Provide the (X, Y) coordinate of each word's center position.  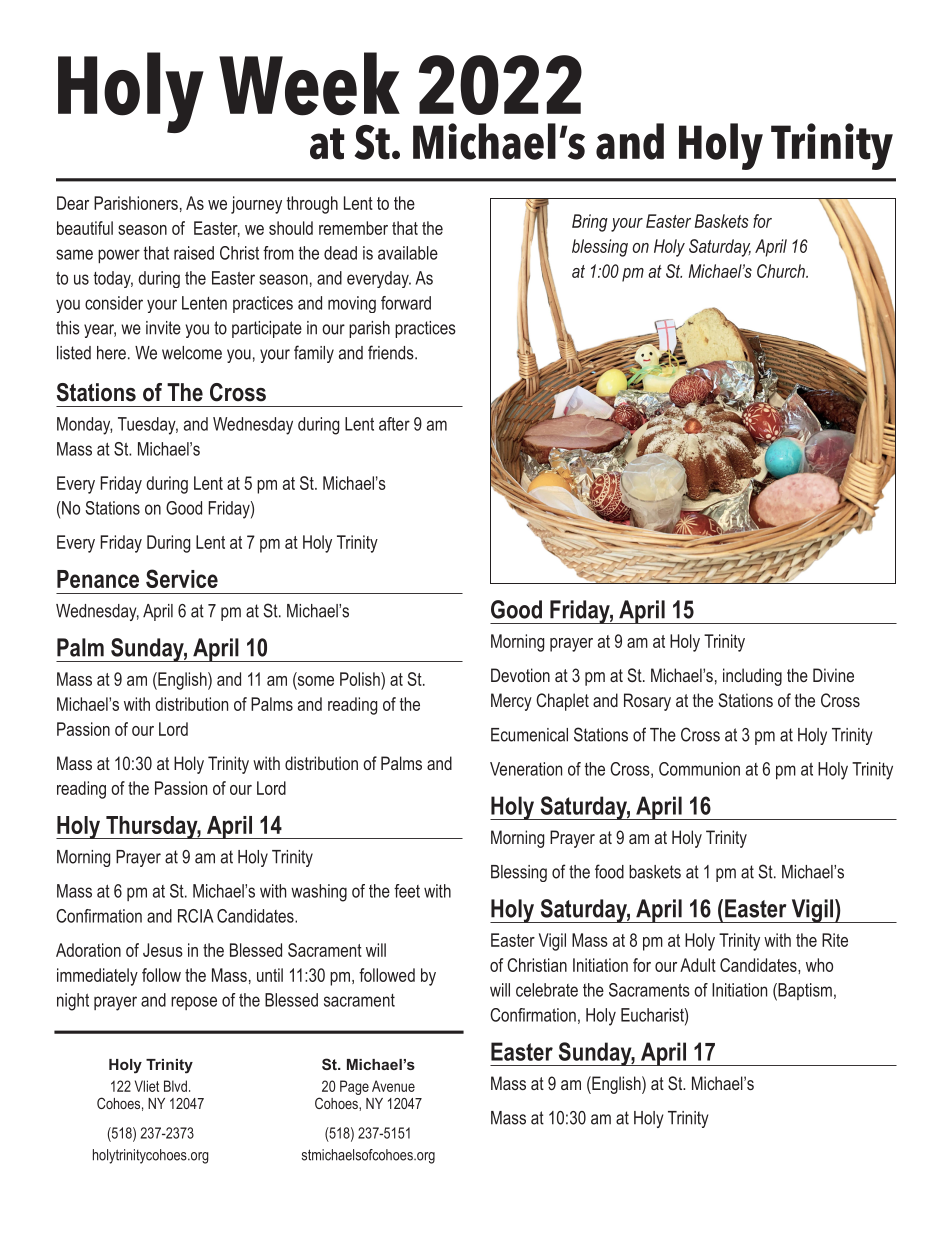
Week (309, 84)
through (312, 205)
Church (782, 271)
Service (182, 578)
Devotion (520, 675)
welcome (192, 353)
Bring (590, 223)
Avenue (393, 1086)
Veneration (526, 769)
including (752, 677)
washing (319, 893)
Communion (699, 769)
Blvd (175, 1086)
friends (392, 352)
